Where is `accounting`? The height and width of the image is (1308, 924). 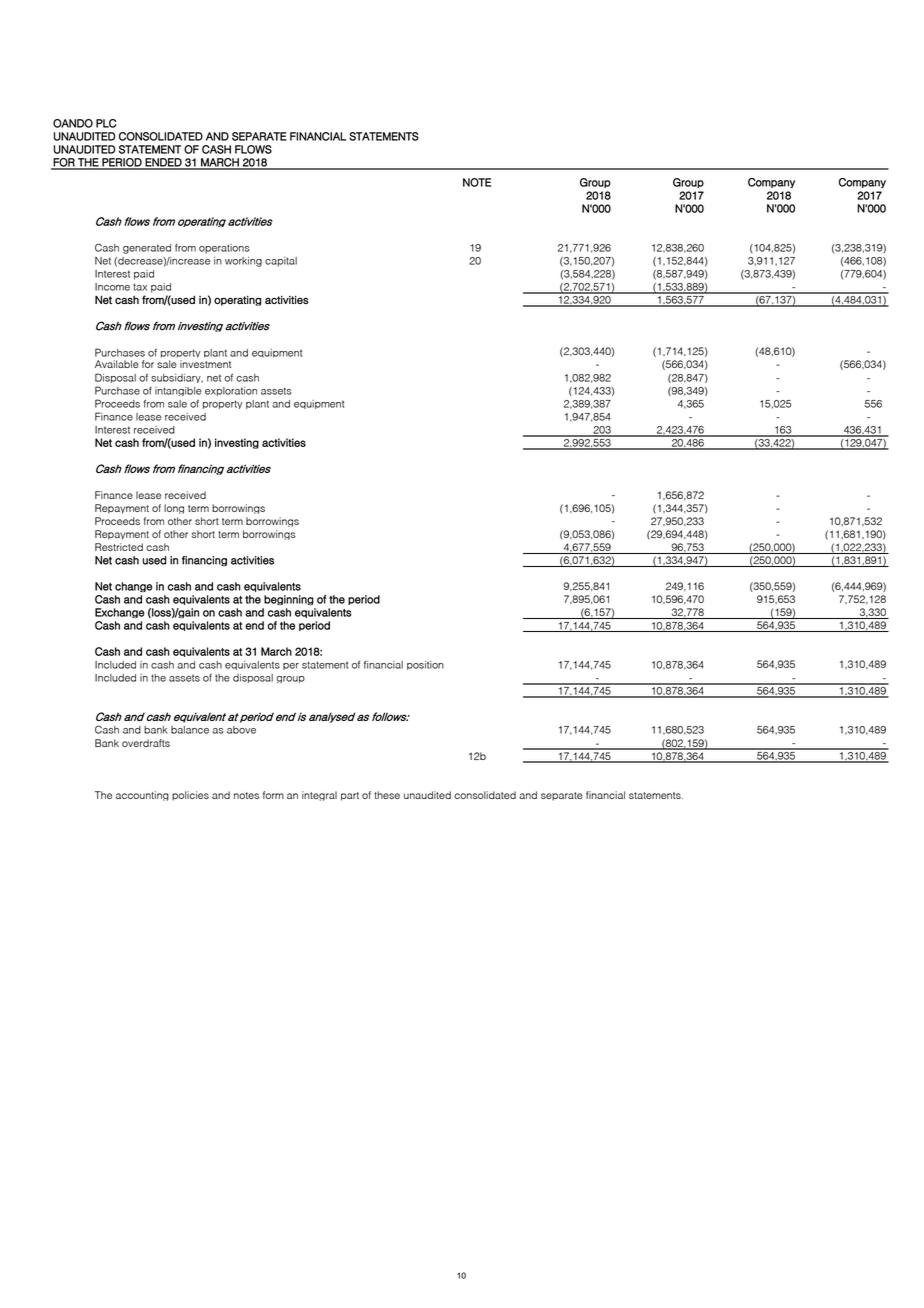
accounting is located at coordinates (142, 796).
